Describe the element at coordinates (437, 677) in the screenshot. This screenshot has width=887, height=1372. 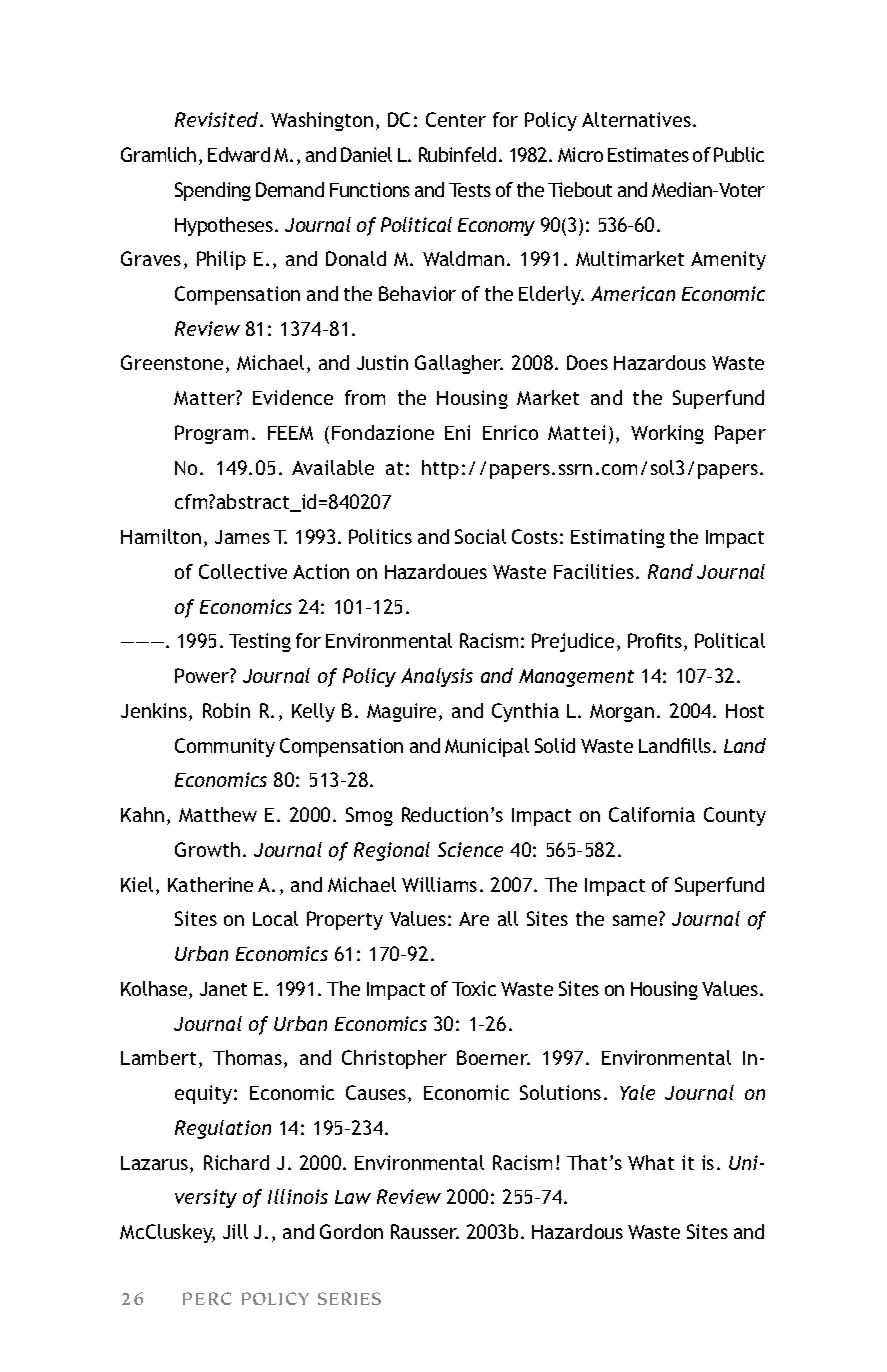
I see `Analysis` at that location.
